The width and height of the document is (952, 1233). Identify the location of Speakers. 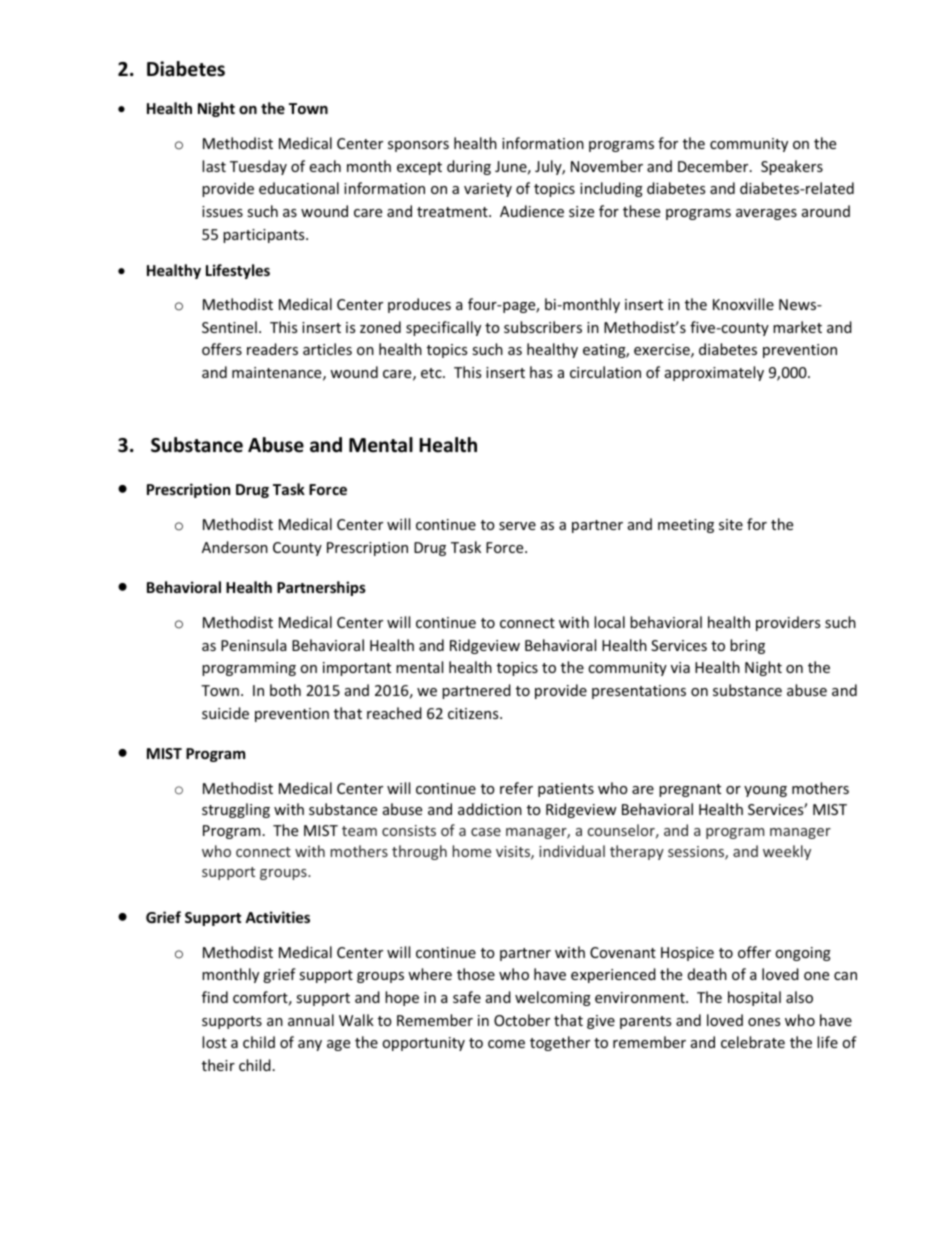
(792, 167).
